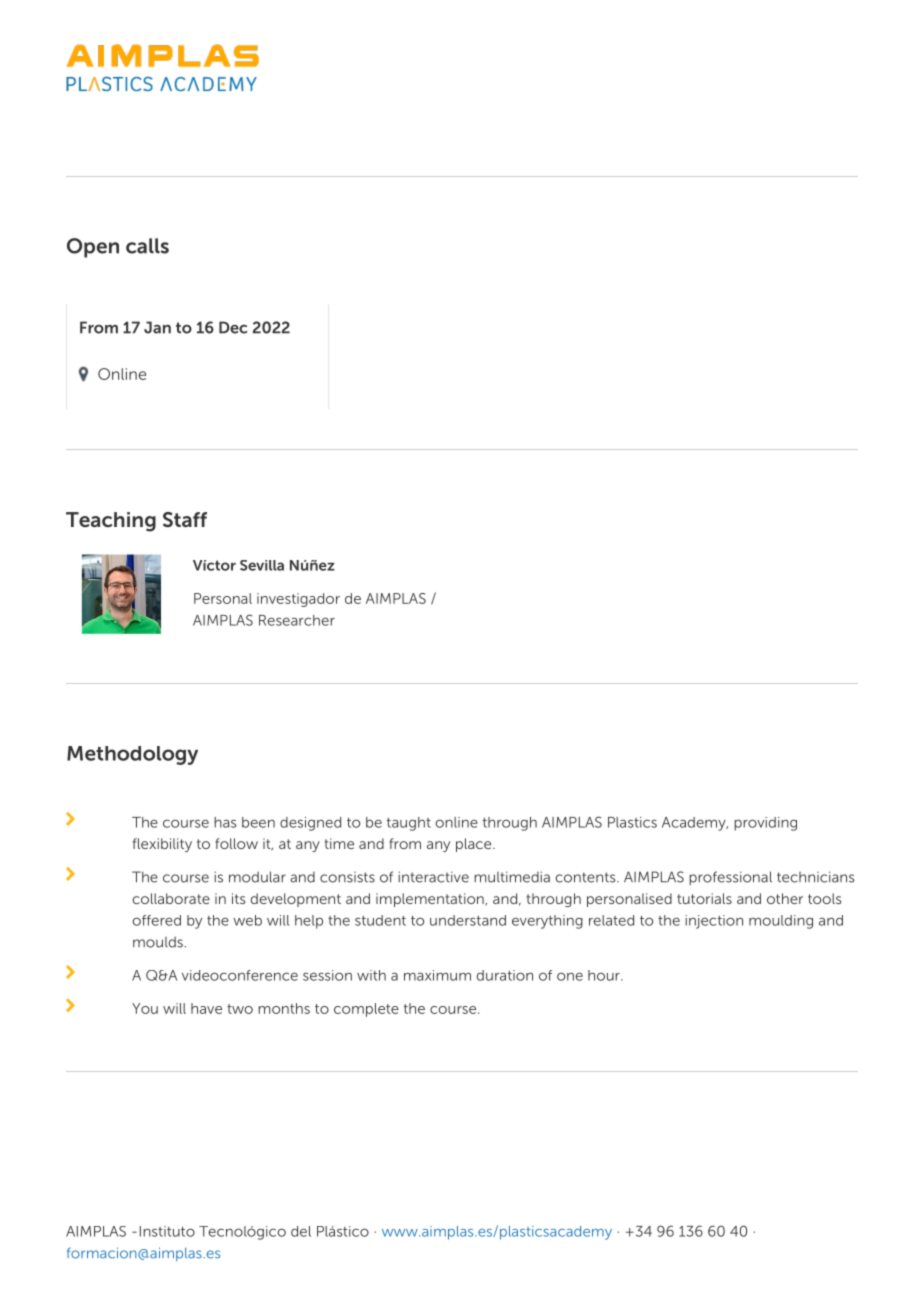  What do you see at coordinates (714, 922) in the page?
I see `injection` at bounding box center [714, 922].
